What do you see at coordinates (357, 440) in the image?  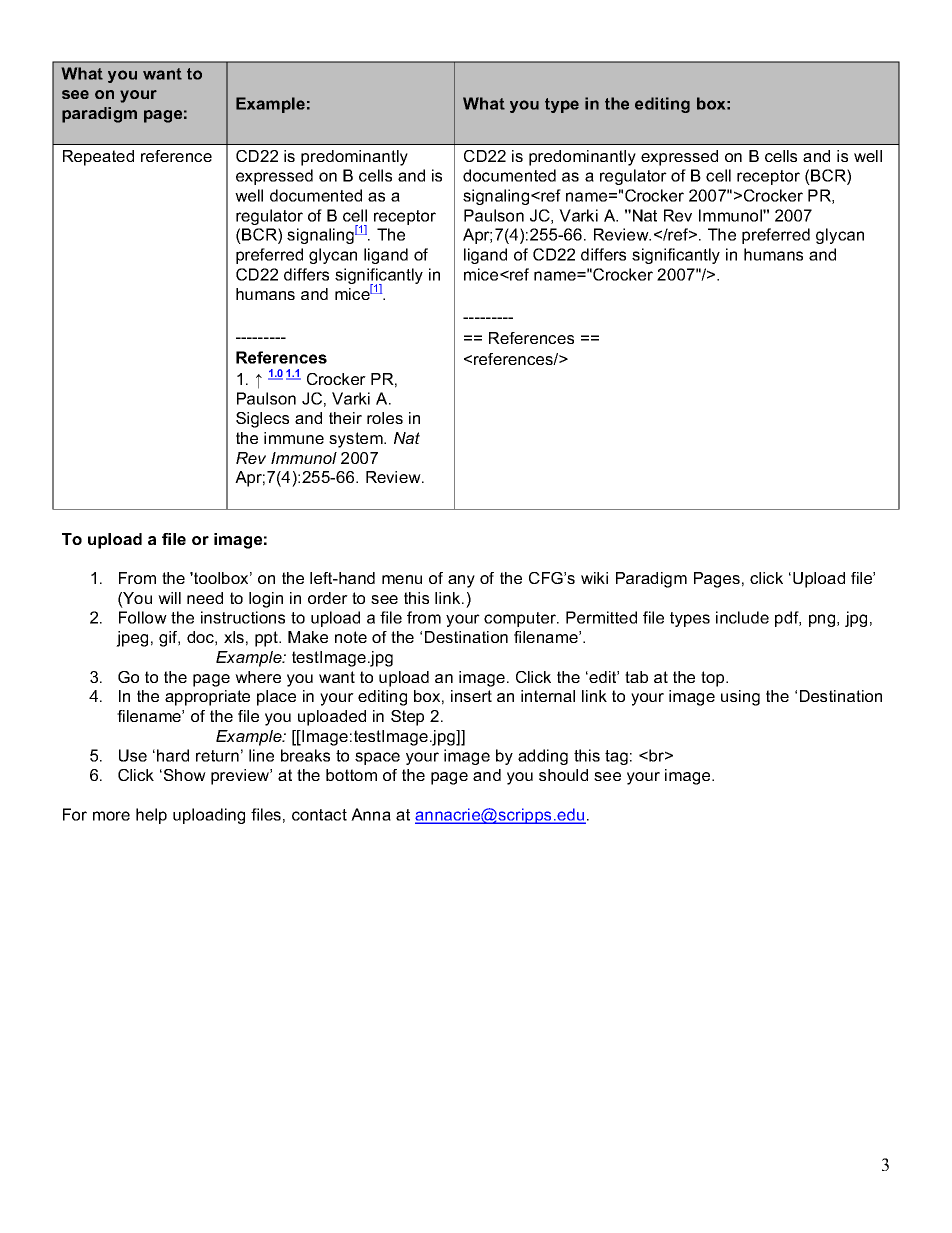 I see `system` at bounding box center [357, 440].
